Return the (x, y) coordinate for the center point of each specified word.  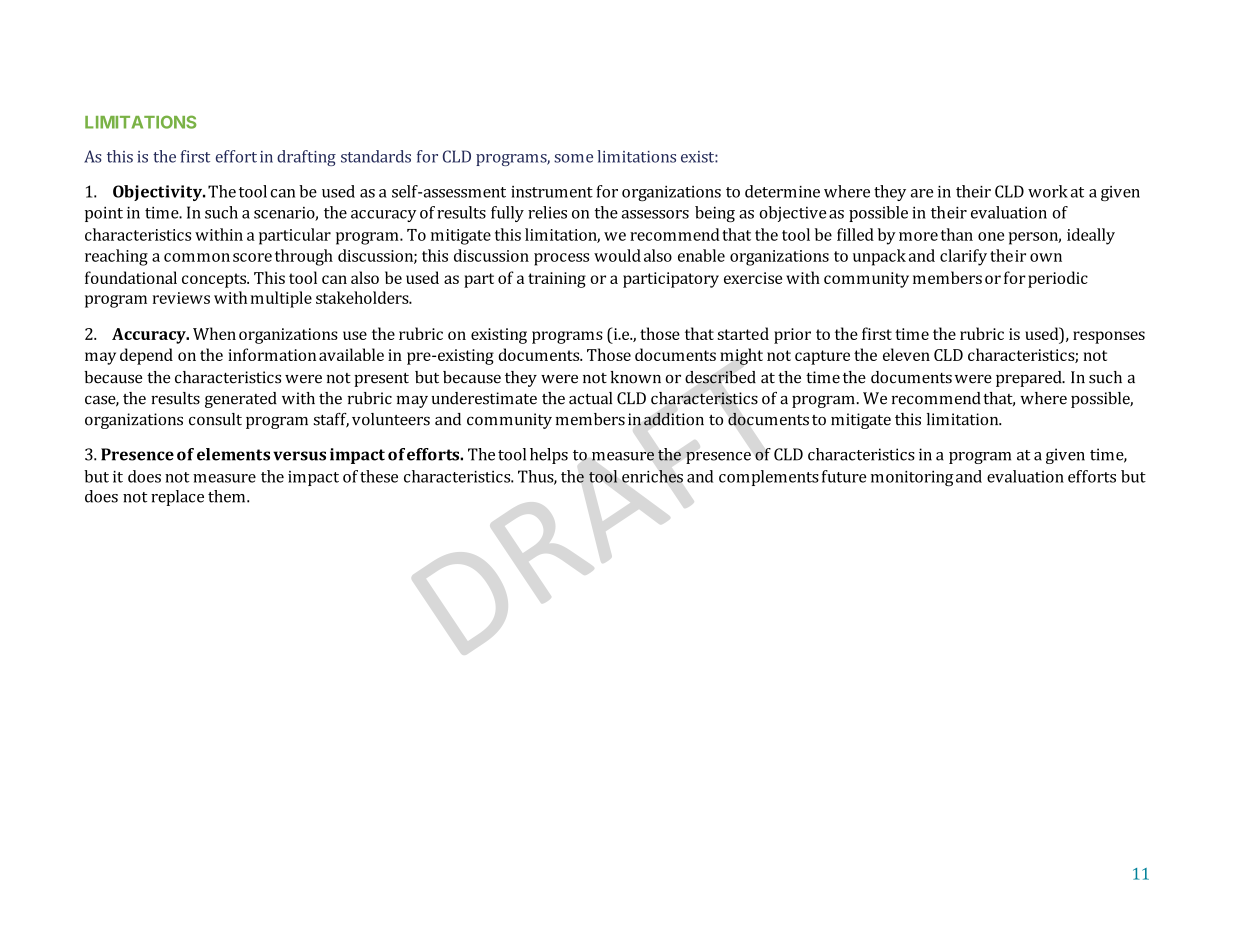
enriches (652, 476)
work (1048, 191)
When (214, 333)
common (197, 257)
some (573, 158)
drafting (306, 158)
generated (241, 400)
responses (1109, 337)
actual (590, 398)
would (617, 255)
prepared (1030, 379)
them (228, 496)
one (991, 236)
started (743, 333)
